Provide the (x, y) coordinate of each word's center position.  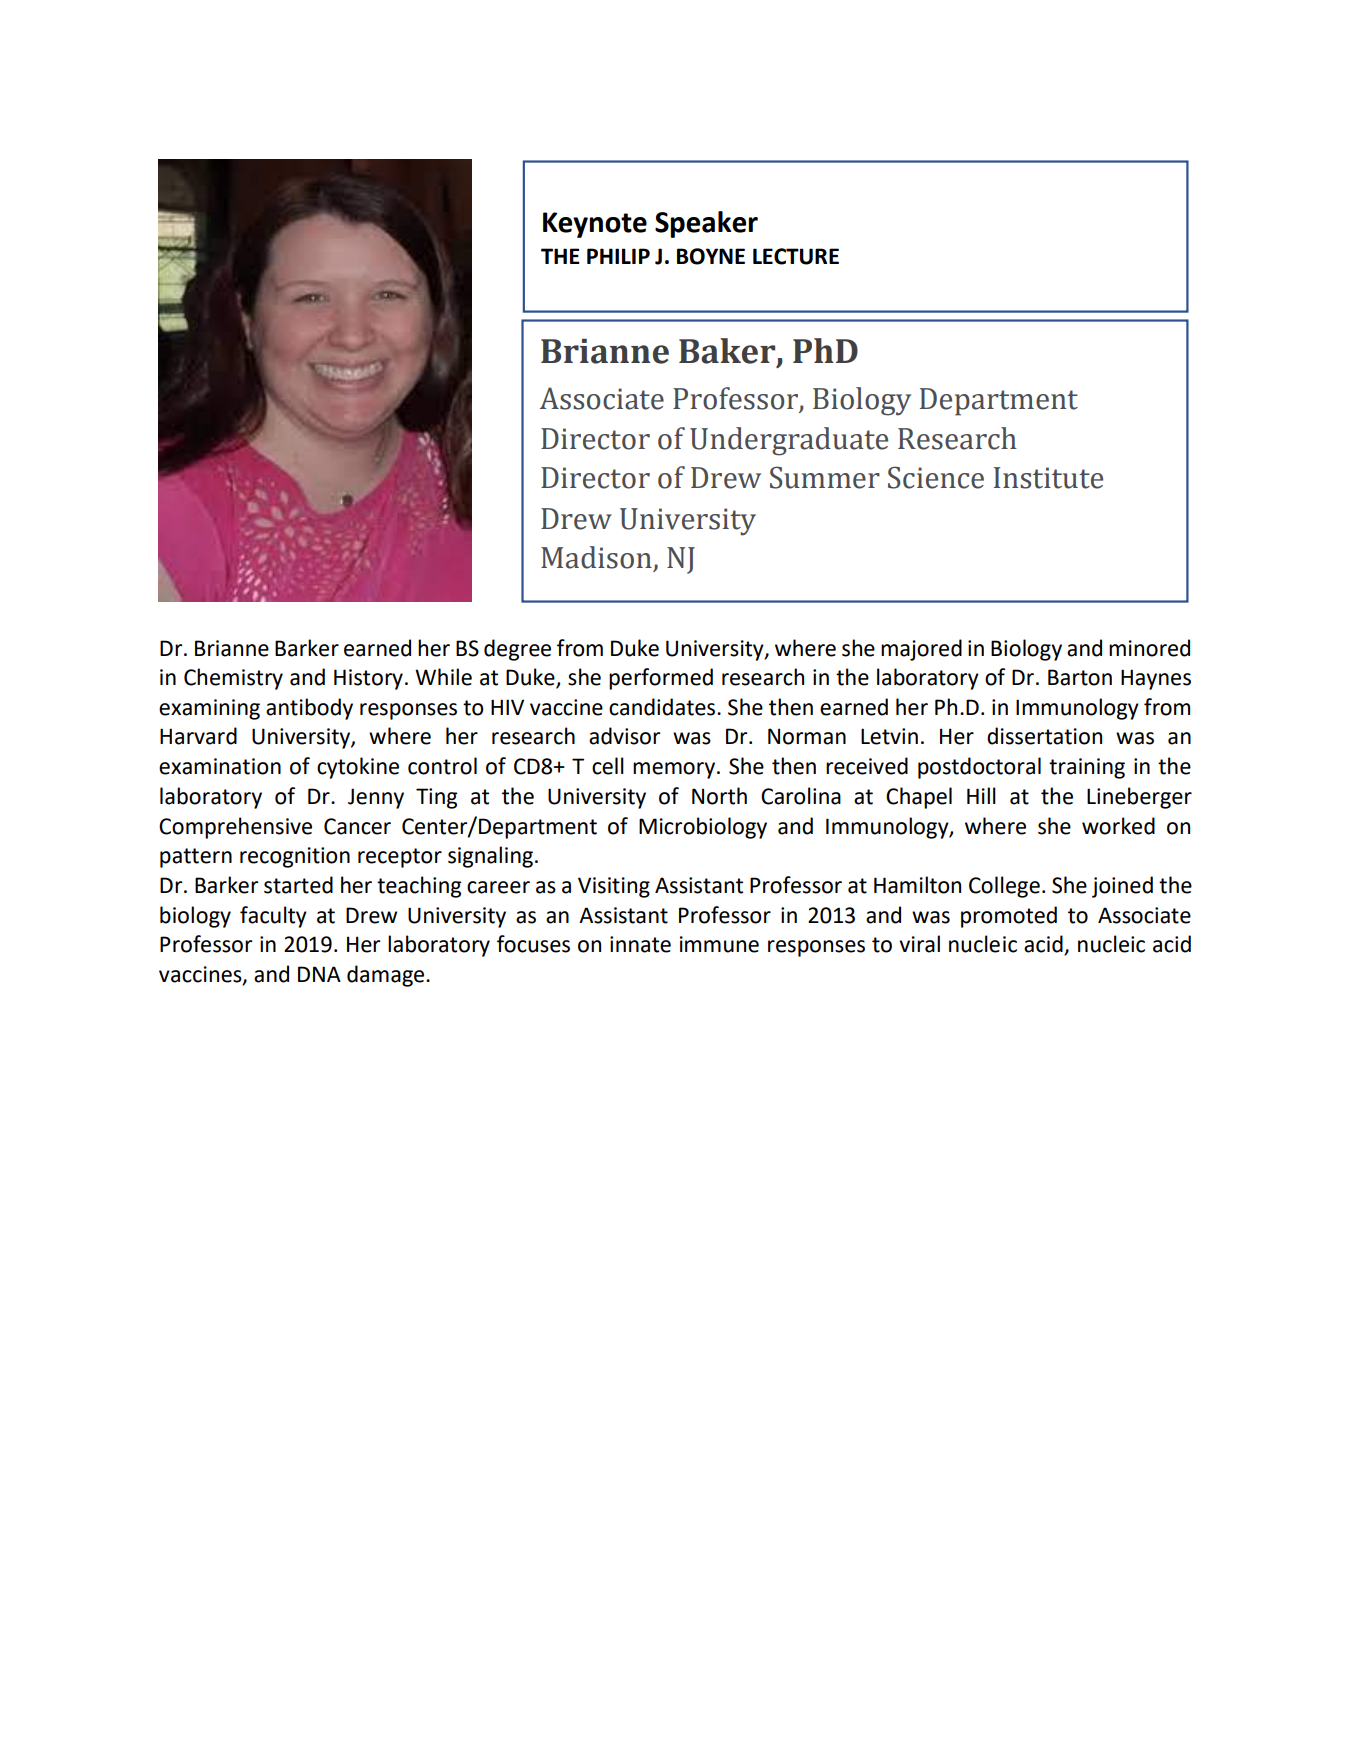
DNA (319, 974)
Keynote (595, 225)
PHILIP (618, 256)
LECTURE (796, 256)
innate (640, 944)
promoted (1009, 917)
